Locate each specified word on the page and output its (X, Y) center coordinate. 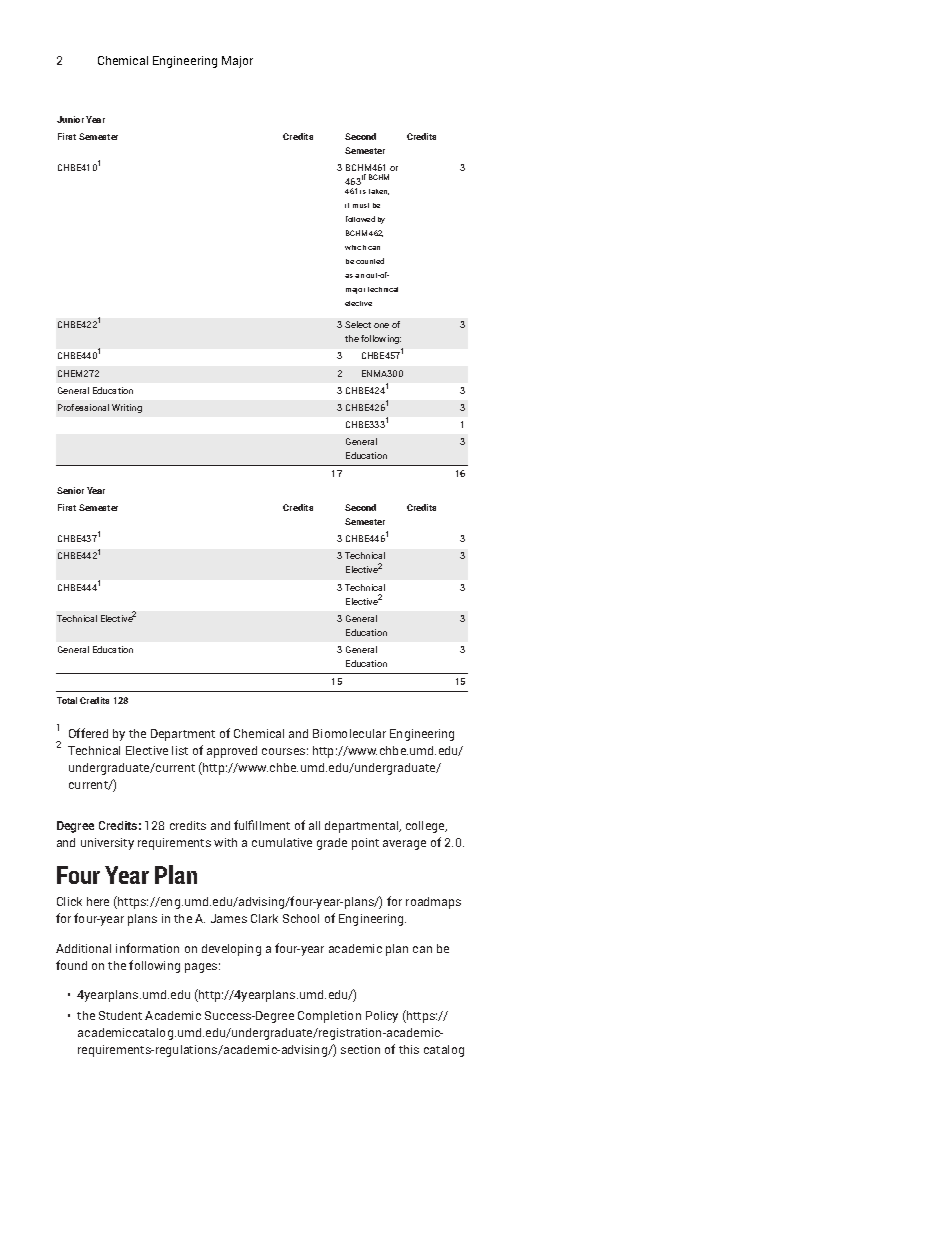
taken (379, 192)
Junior (70, 119)
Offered (88, 733)
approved (232, 752)
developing (231, 950)
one (381, 325)
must (361, 205)
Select (358, 324)
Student (120, 1015)
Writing (127, 408)
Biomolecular (349, 733)
